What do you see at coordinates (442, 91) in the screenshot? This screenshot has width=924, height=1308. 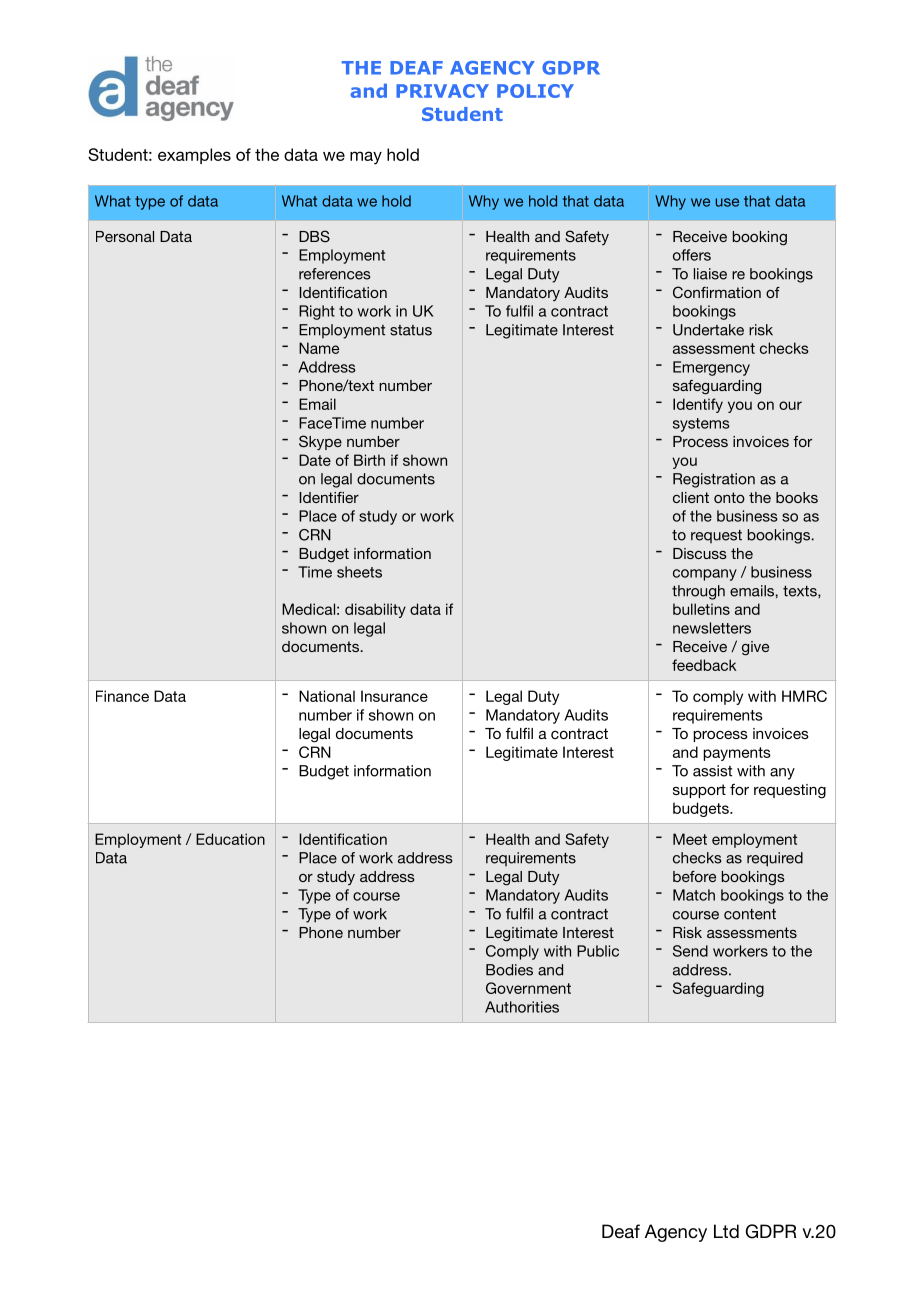 I see `PRIVACY` at bounding box center [442, 91].
